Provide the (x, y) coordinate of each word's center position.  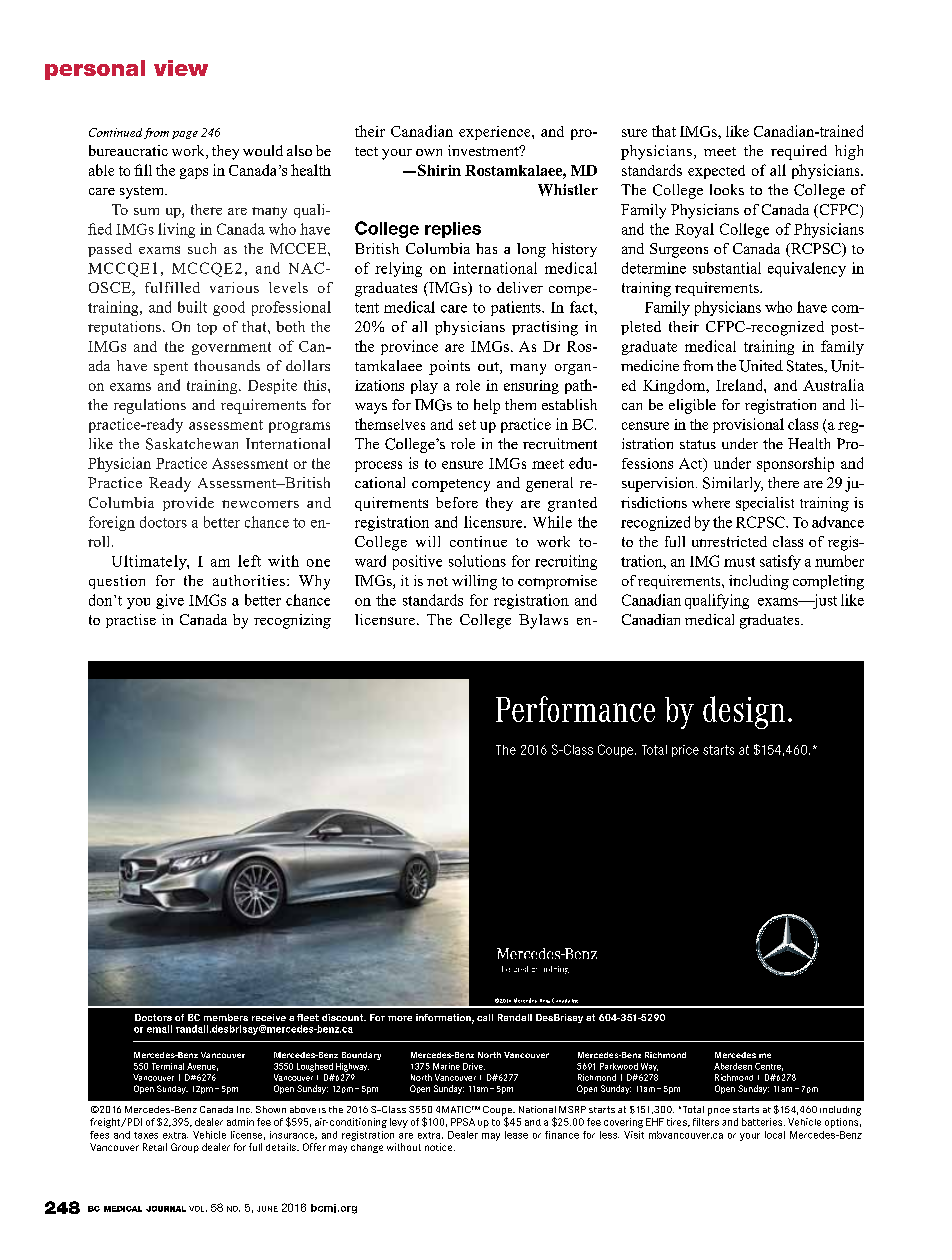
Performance (575, 709)
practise (131, 621)
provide (188, 504)
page (185, 135)
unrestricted (729, 541)
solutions (477, 561)
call (485, 1017)
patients (517, 308)
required (799, 152)
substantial (727, 268)
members (226, 1017)
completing (828, 582)
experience (496, 133)
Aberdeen (733, 1066)
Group (185, 1148)
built (192, 307)
